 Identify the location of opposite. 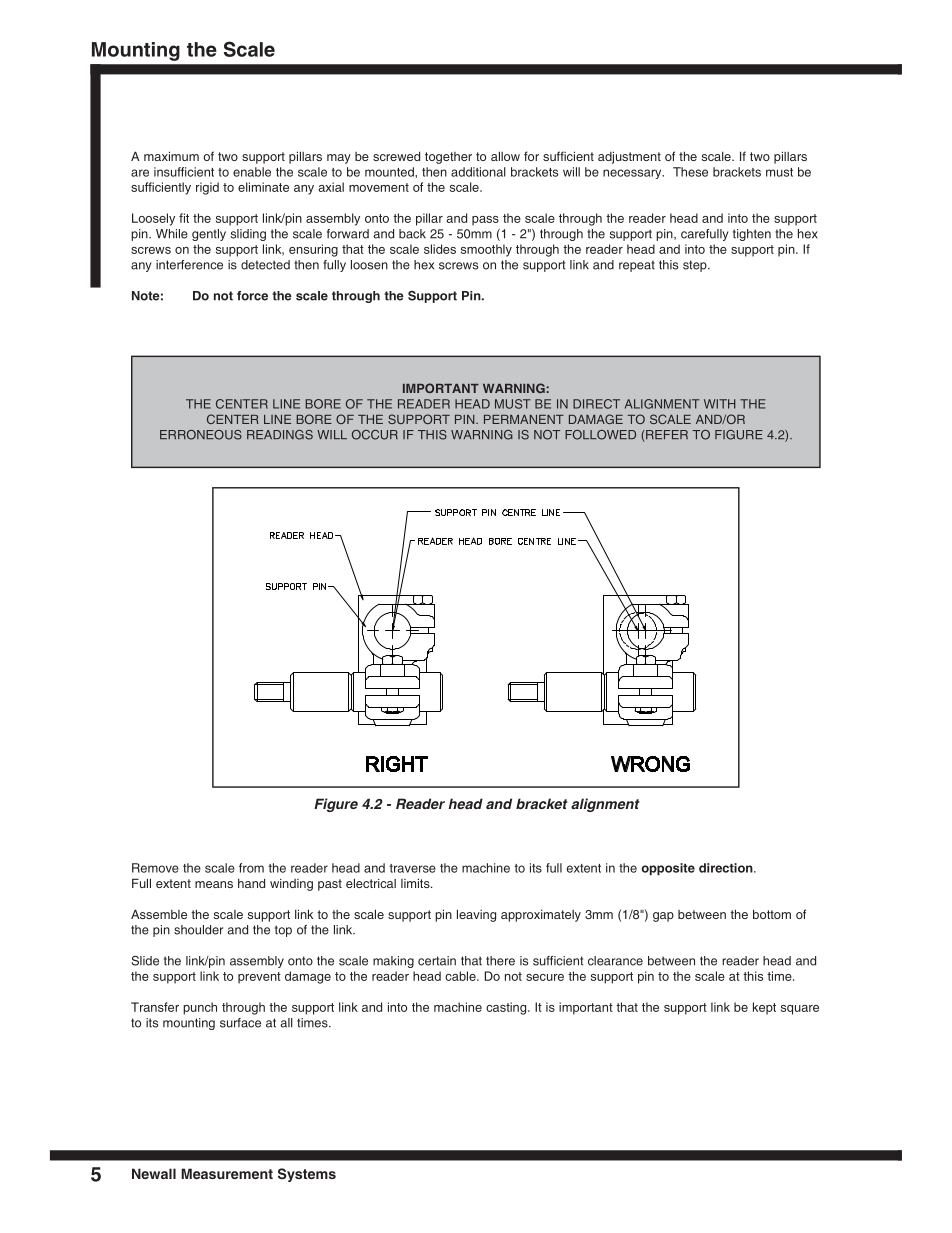
(668, 869).
